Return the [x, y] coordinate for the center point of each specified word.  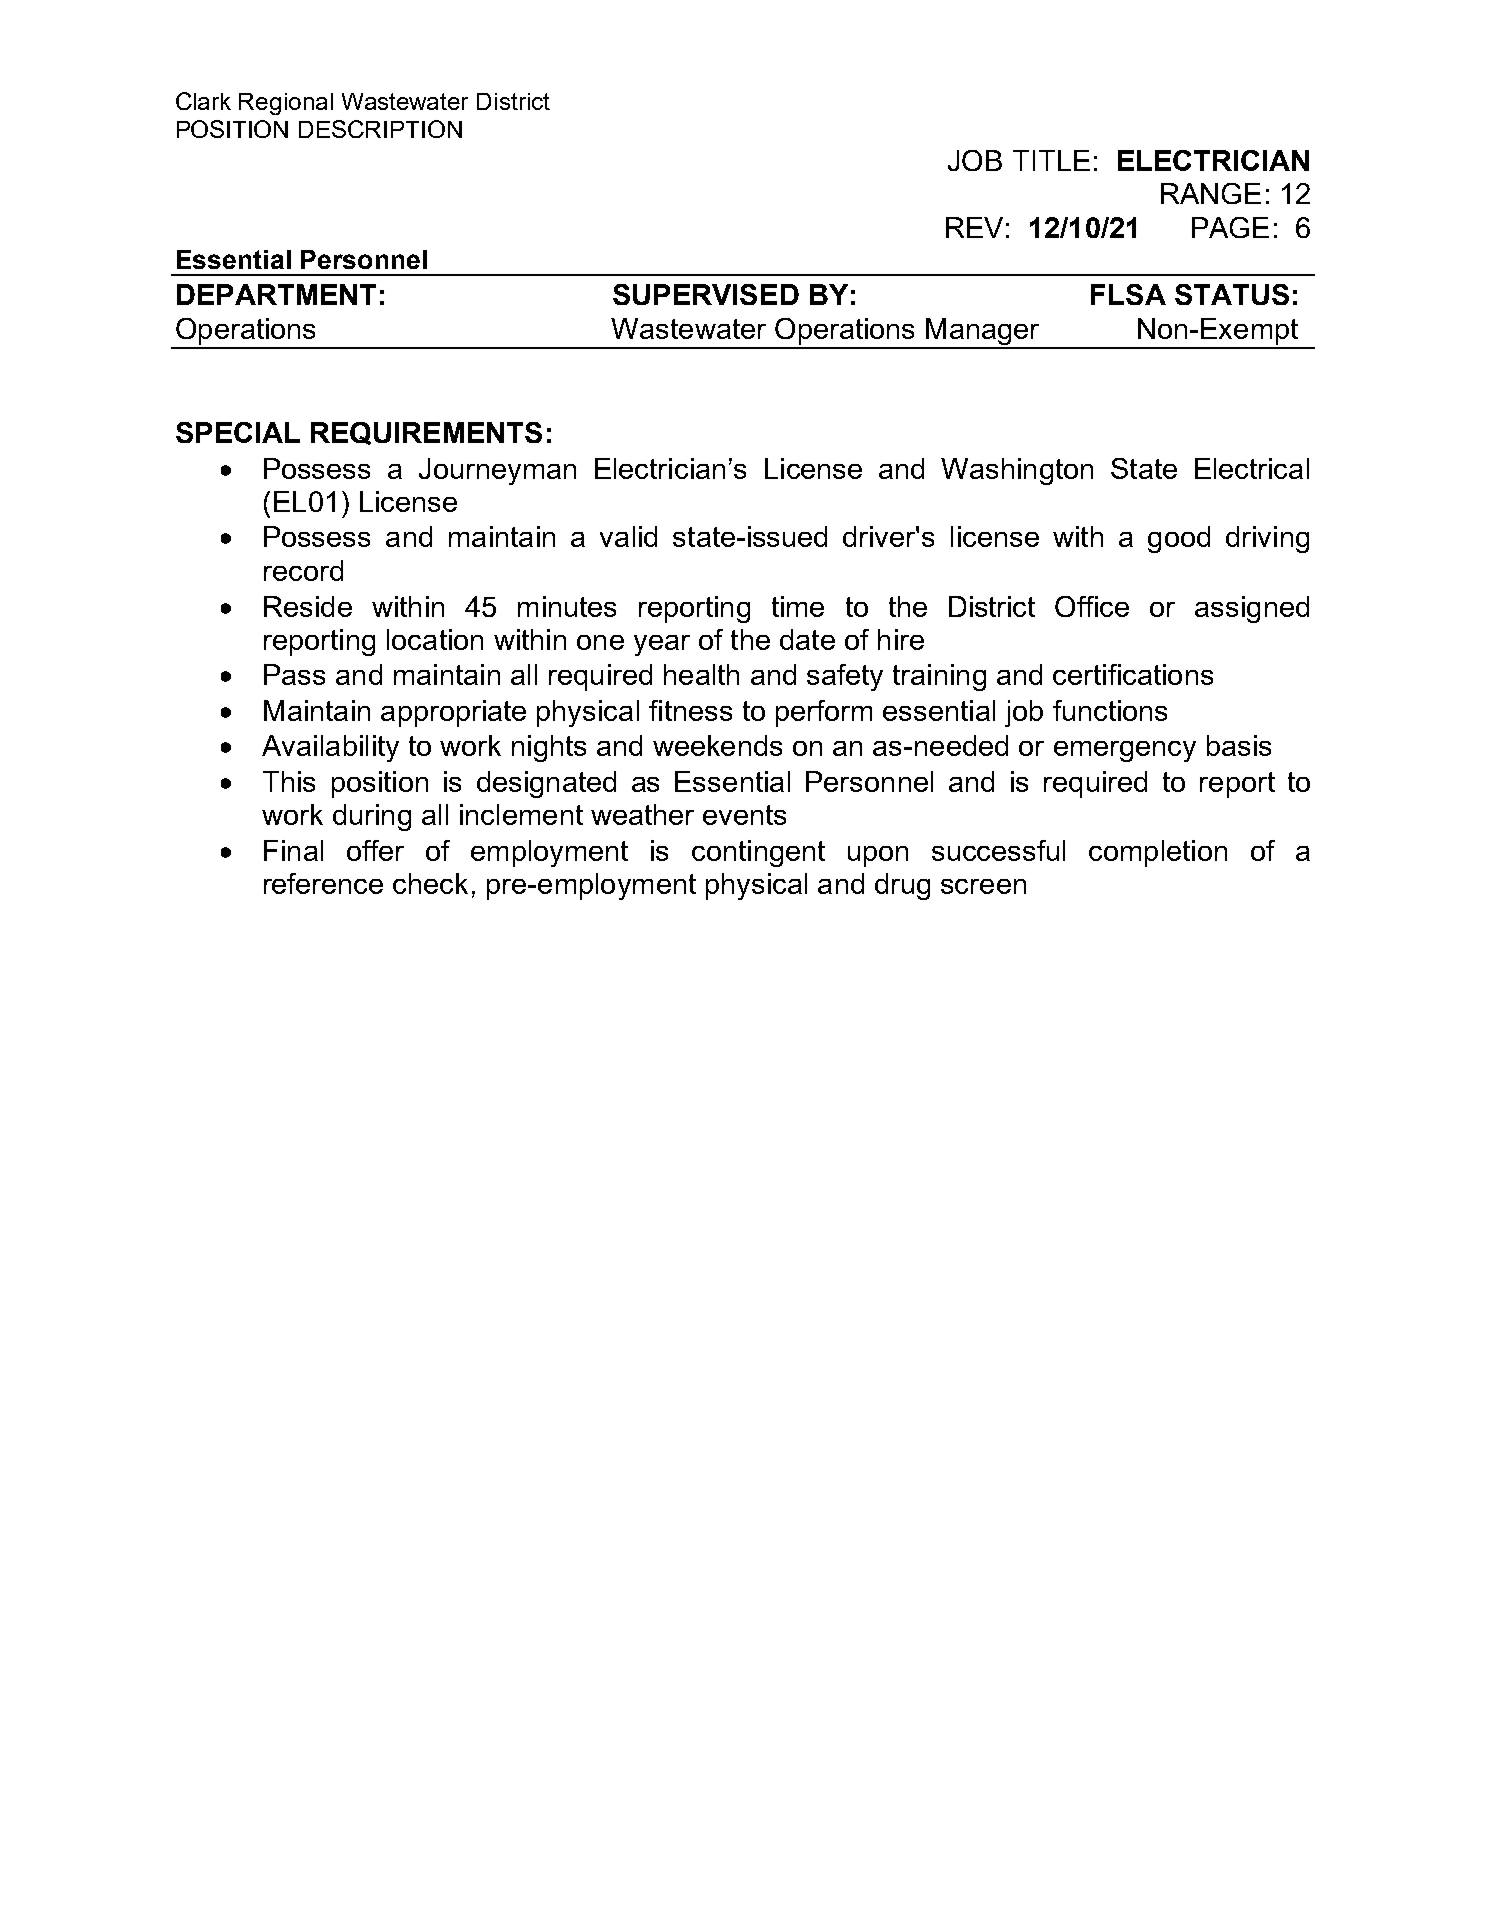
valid [628, 536]
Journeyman [497, 471]
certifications [1133, 674]
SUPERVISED [706, 294]
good [1179, 539]
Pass [294, 674]
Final [293, 850]
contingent [758, 853]
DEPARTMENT [276, 294]
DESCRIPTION [380, 129]
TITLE [1051, 160]
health [701, 674]
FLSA [1128, 294]
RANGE [1211, 193]
